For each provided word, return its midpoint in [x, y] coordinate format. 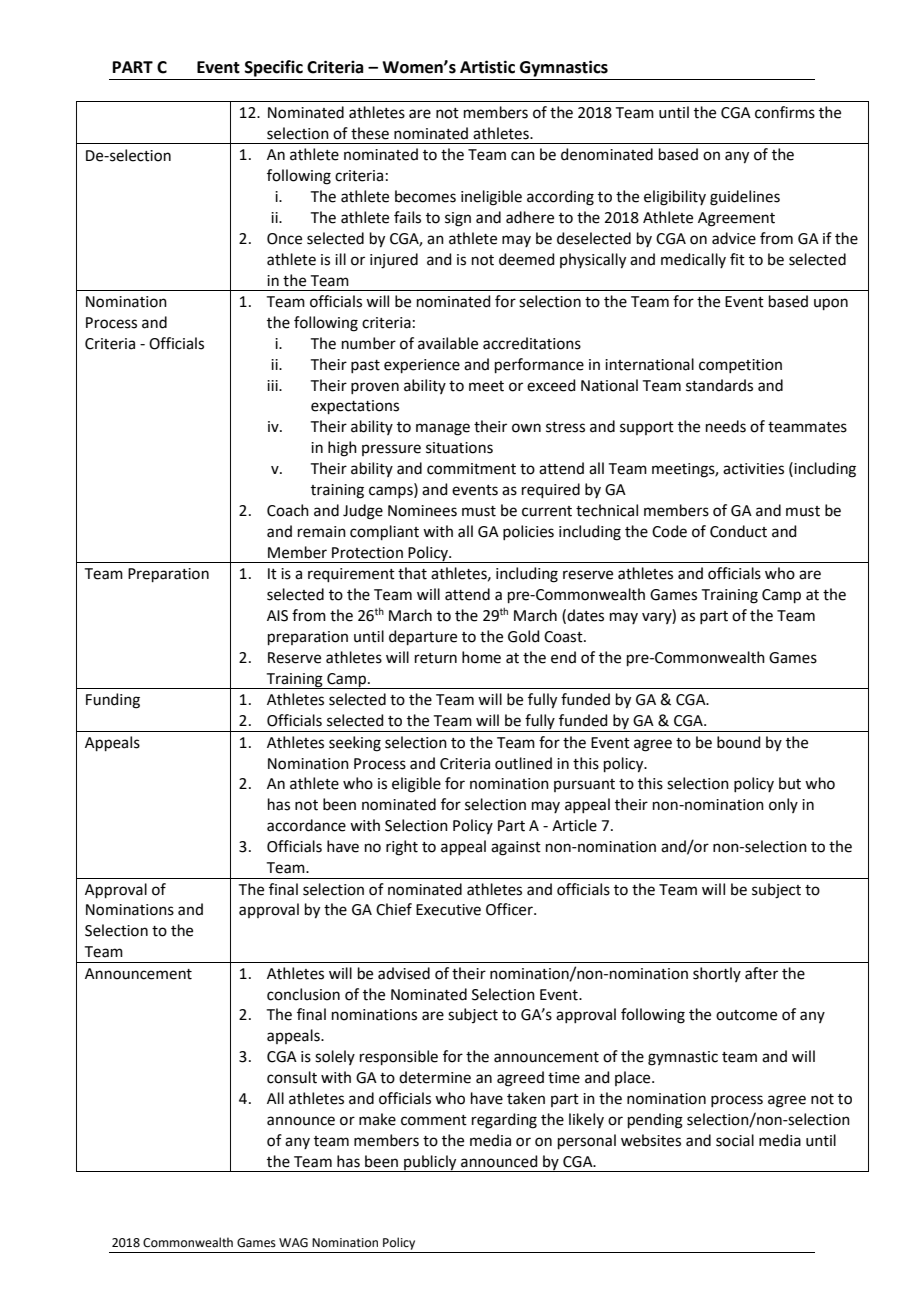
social [735, 1140]
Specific [274, 68]
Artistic [487, 67]
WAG [293, 1243]
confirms [785, 112]
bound [739, 742]
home [481, 657]
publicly [430, 1163]
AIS [277, 616]
